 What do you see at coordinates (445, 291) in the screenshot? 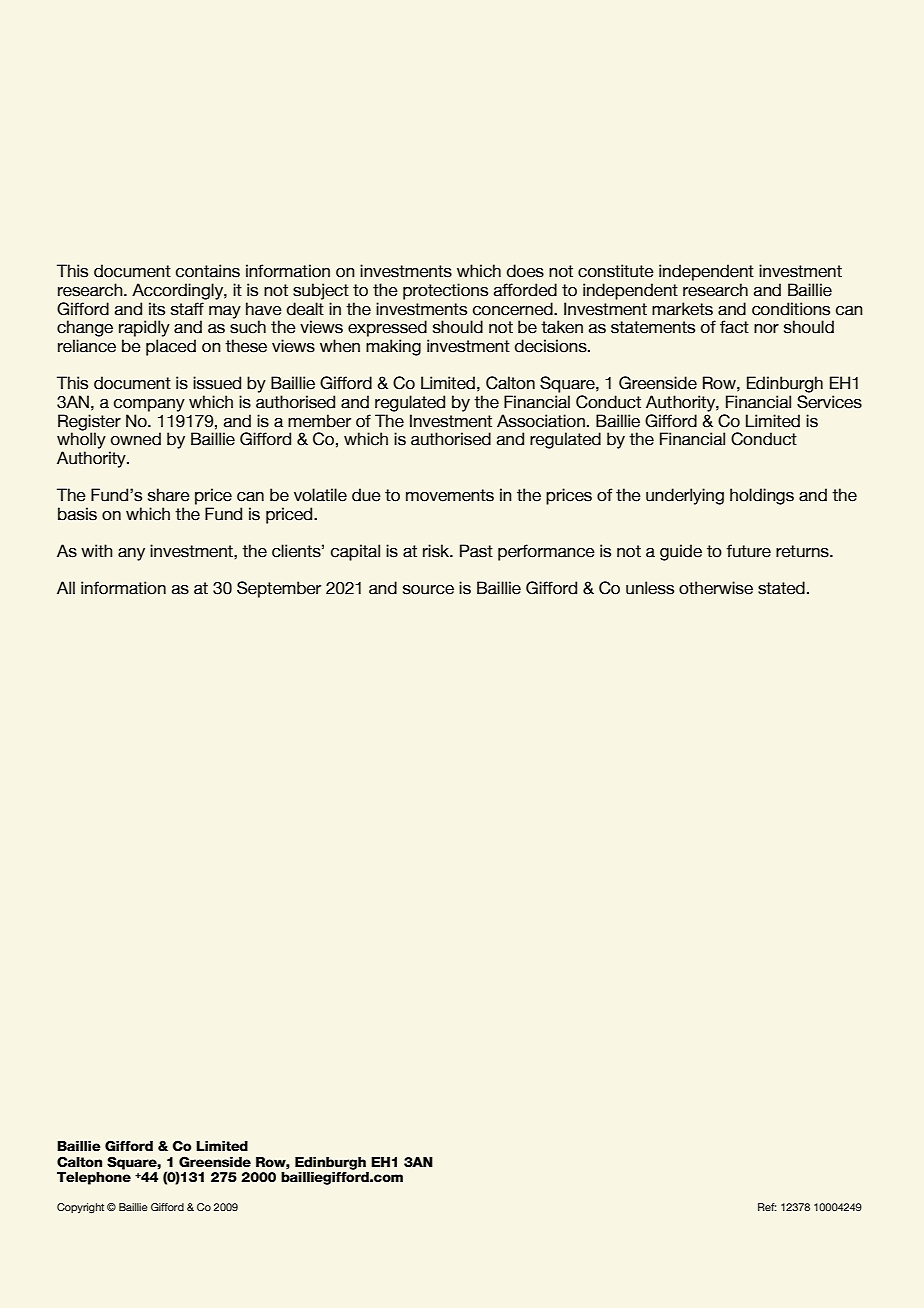
I see `protections` at bounding box center [445, 291].
